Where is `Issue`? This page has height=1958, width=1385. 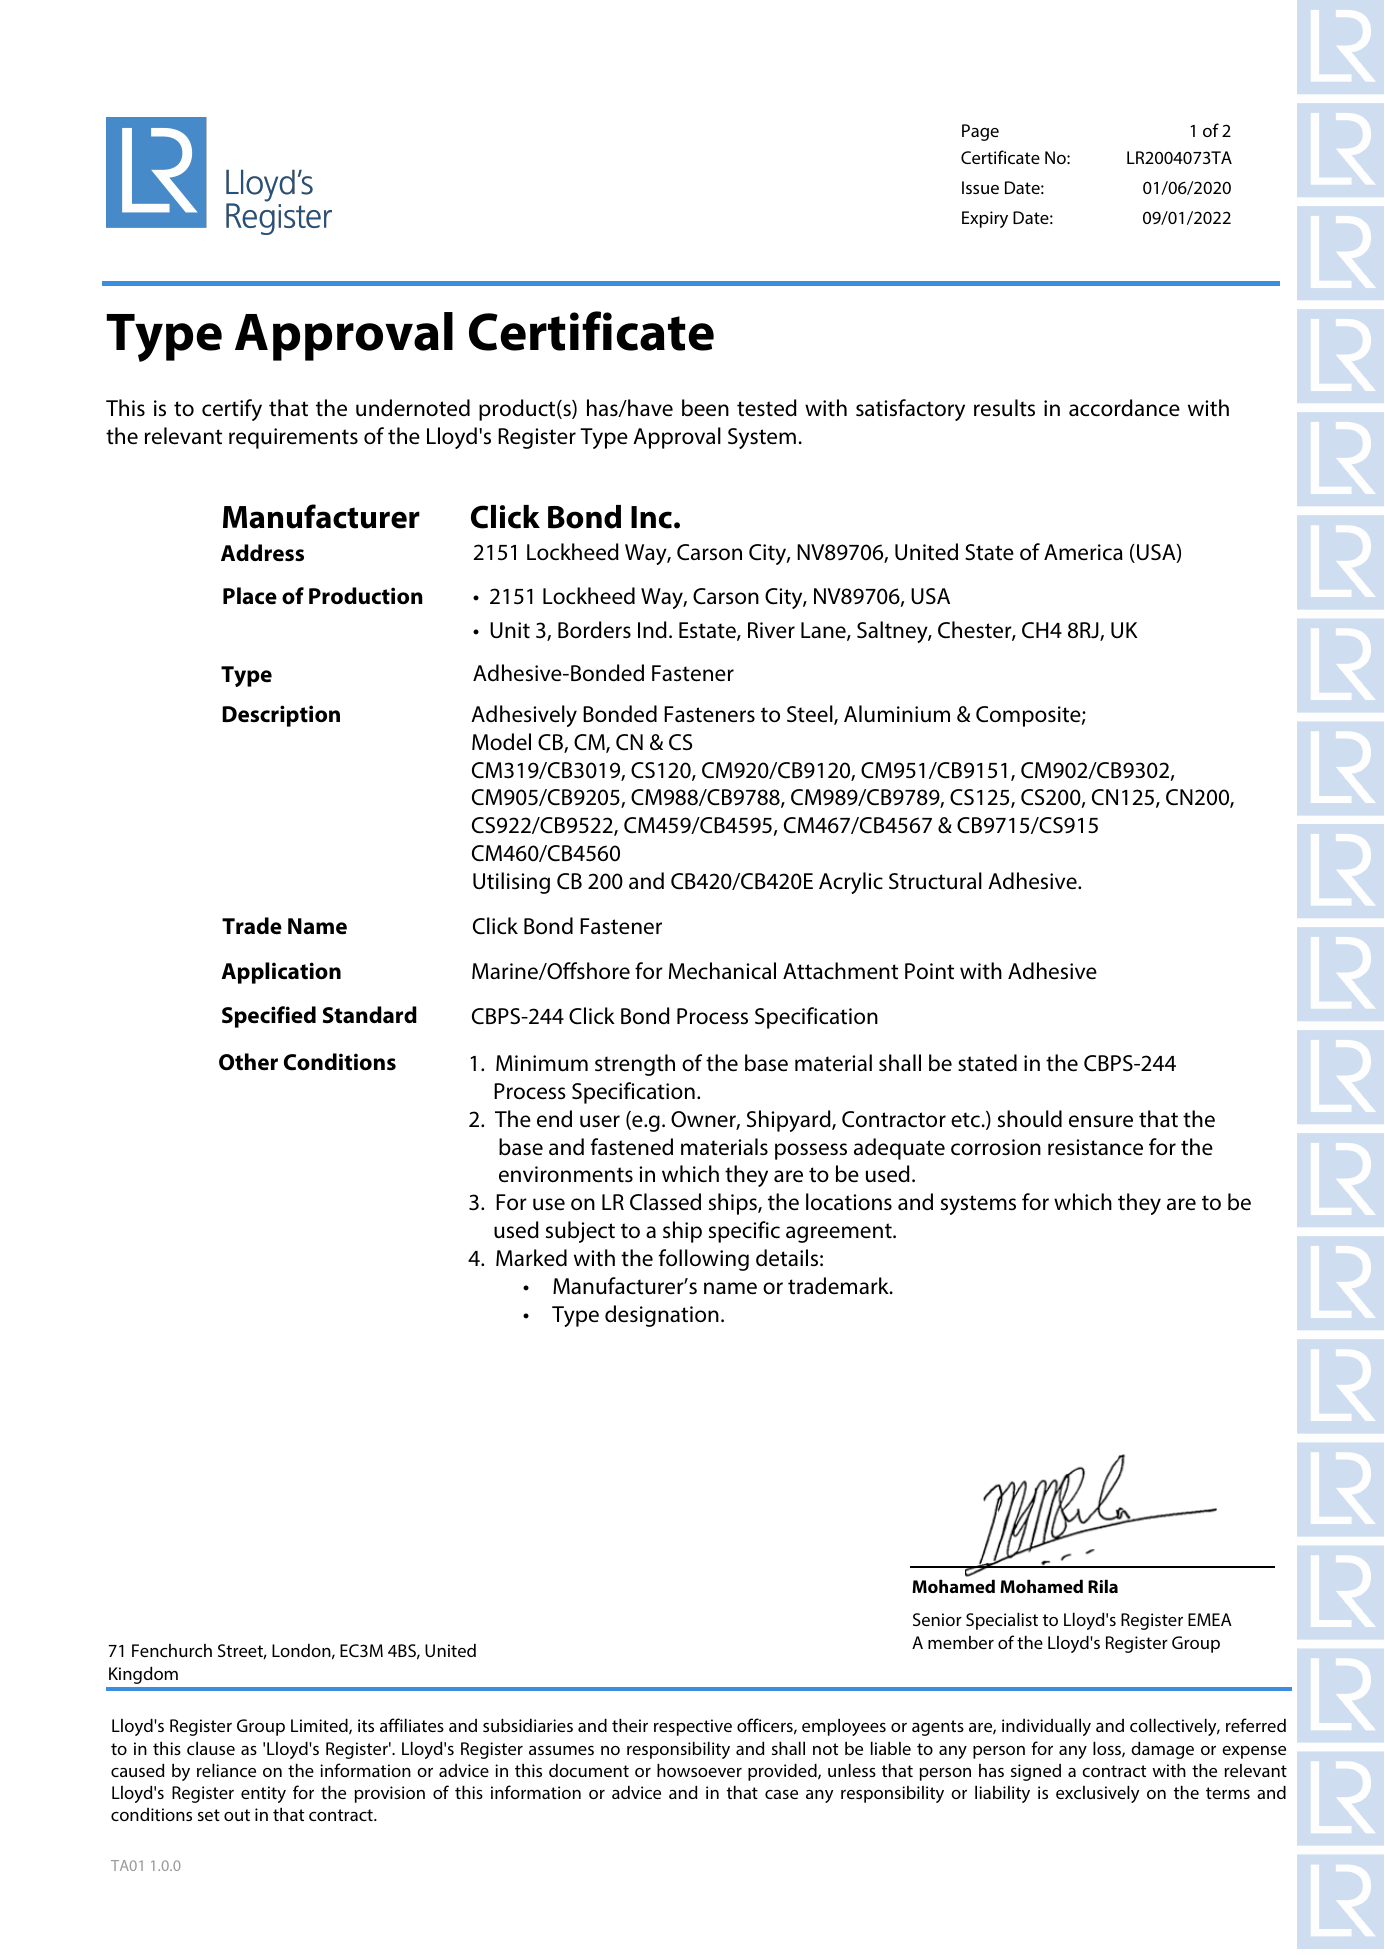 Issue is located at coordinates (980, 187).
